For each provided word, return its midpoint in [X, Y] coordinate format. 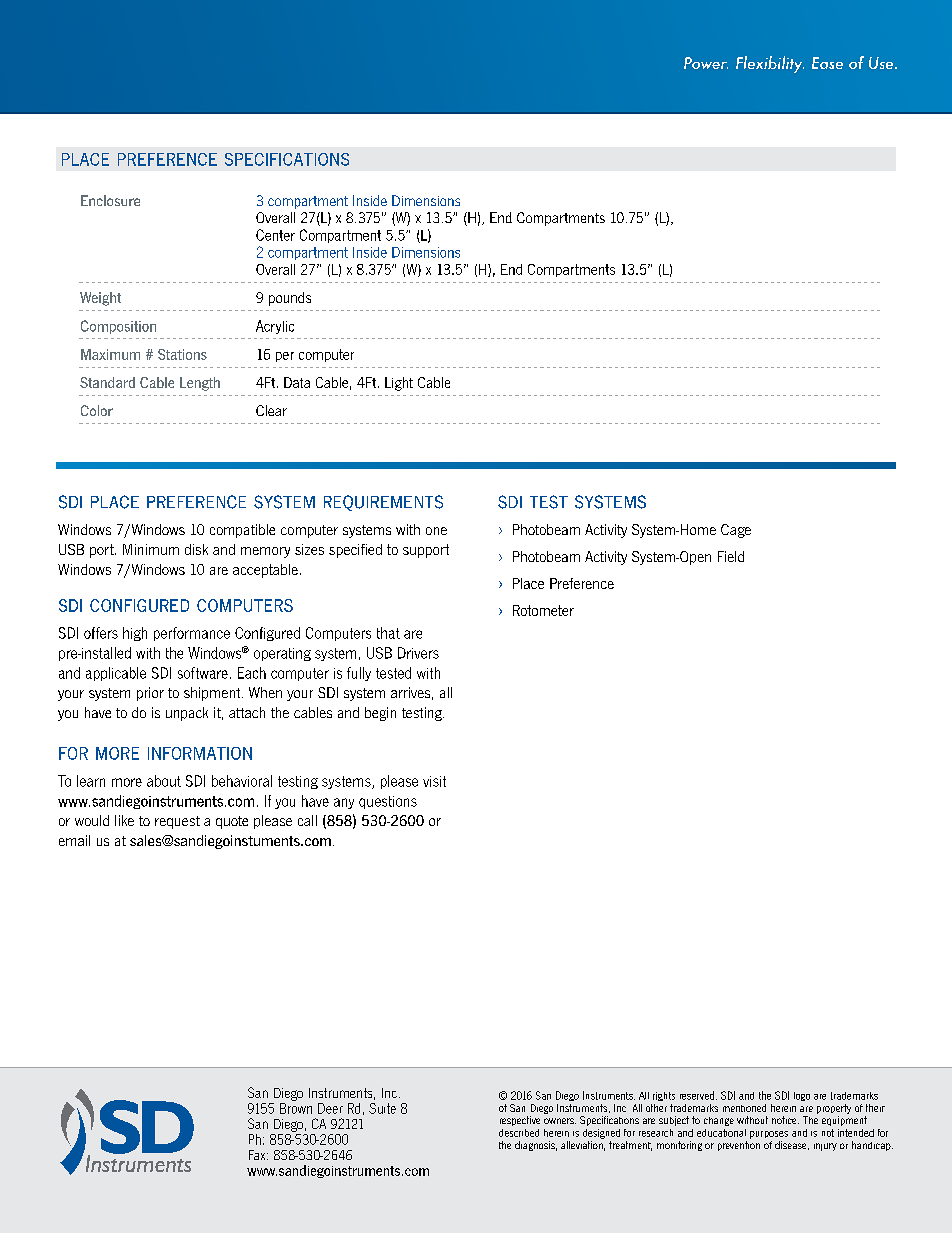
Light [399, 384]
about [164, 781]
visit [434, 781]
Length [200, 384]
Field [731, 556]
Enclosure [110, 200]
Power [706, 63]
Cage [736, 531]
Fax [258, 1155]
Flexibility [770, 64]
